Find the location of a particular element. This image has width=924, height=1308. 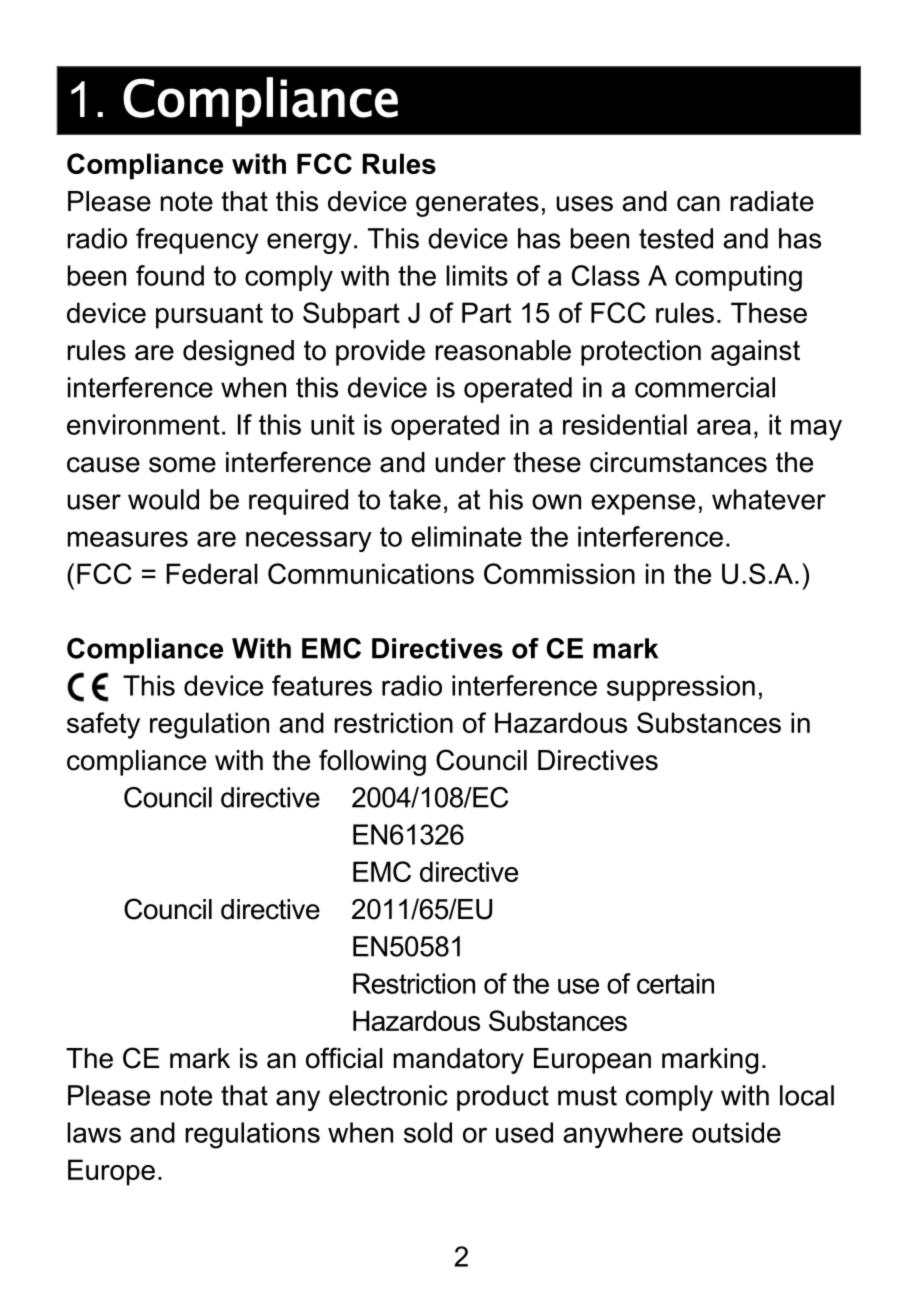

area is located at coordinates (724, 427).
